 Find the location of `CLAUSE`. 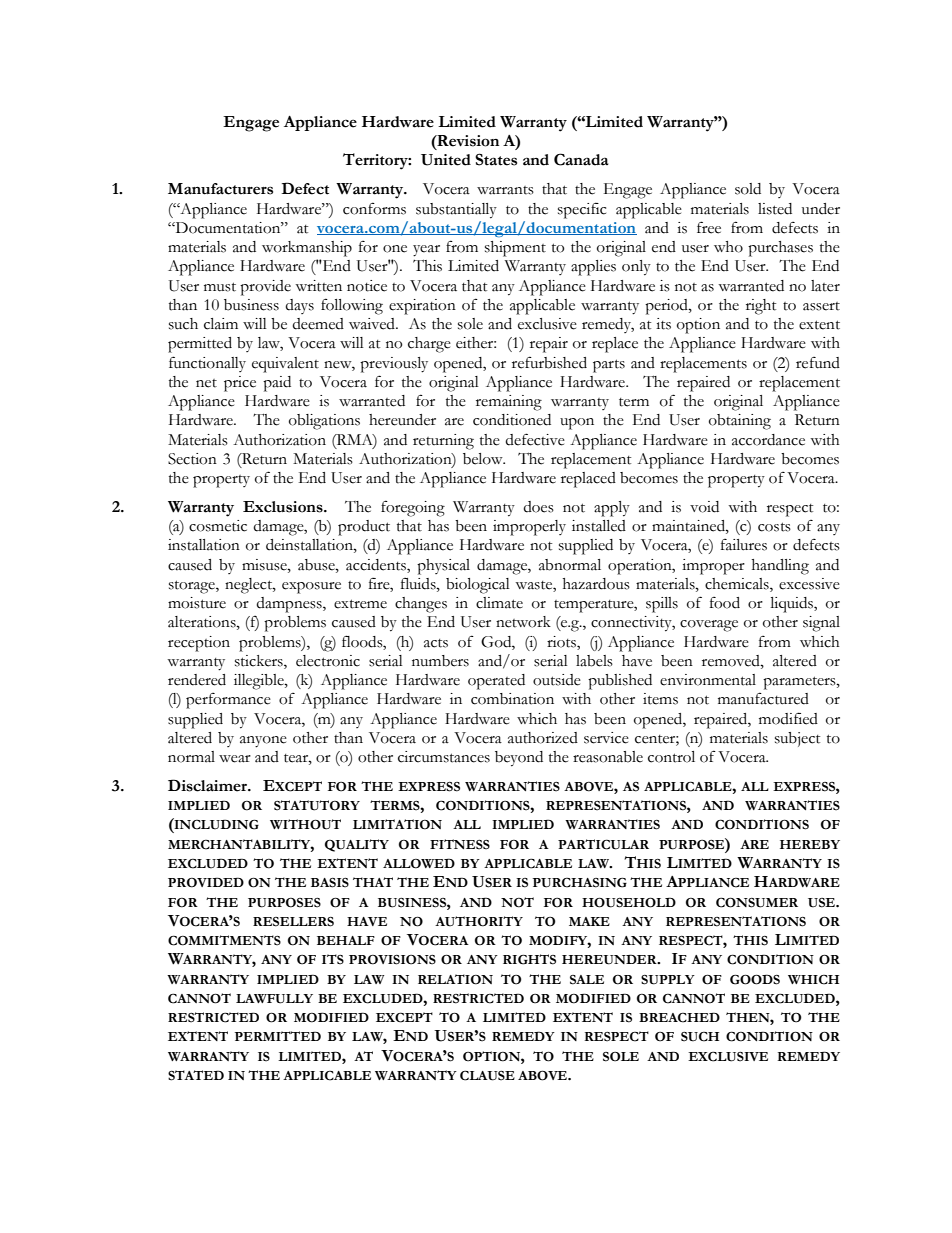

CLAUSE is located at coordinates (487, 1075).
